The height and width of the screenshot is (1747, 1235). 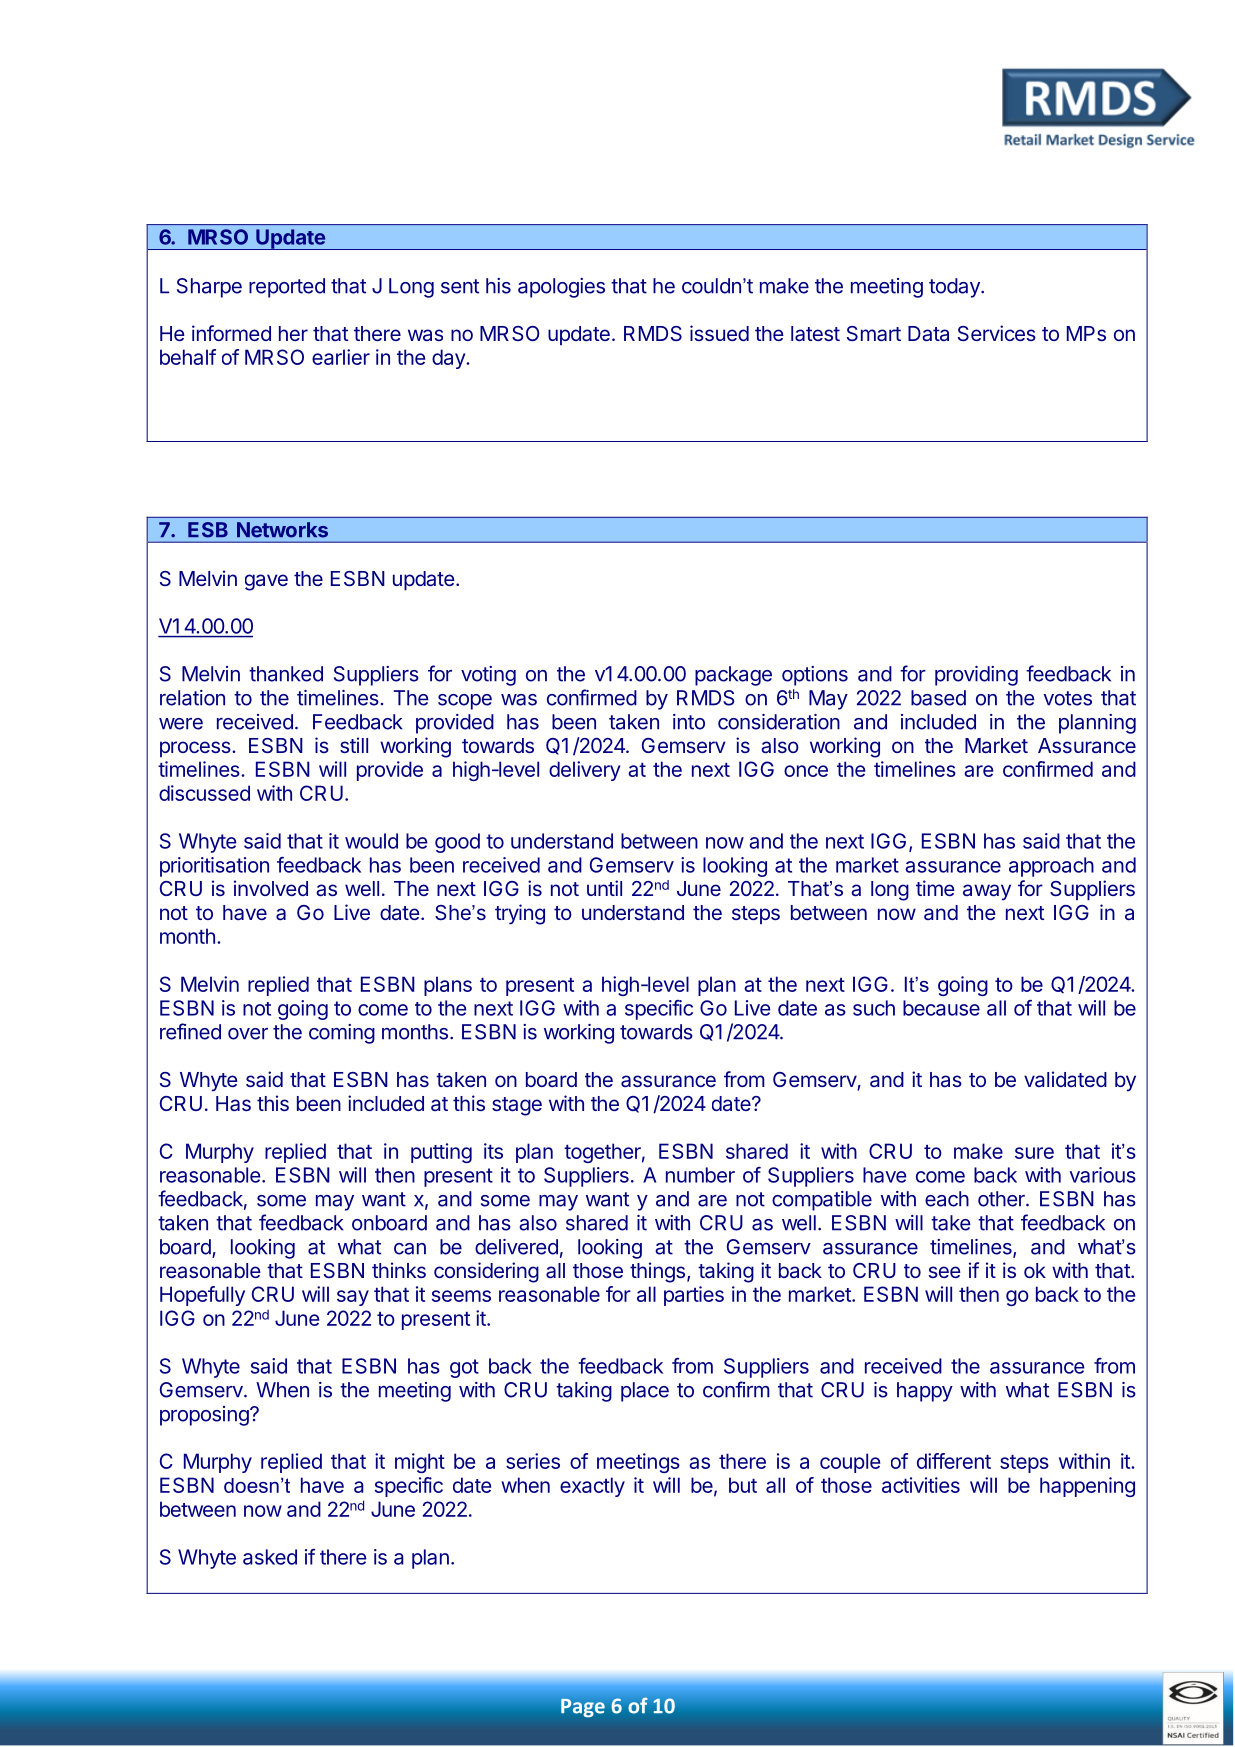 I want to click on asked, so click(x=270, y=1557).
